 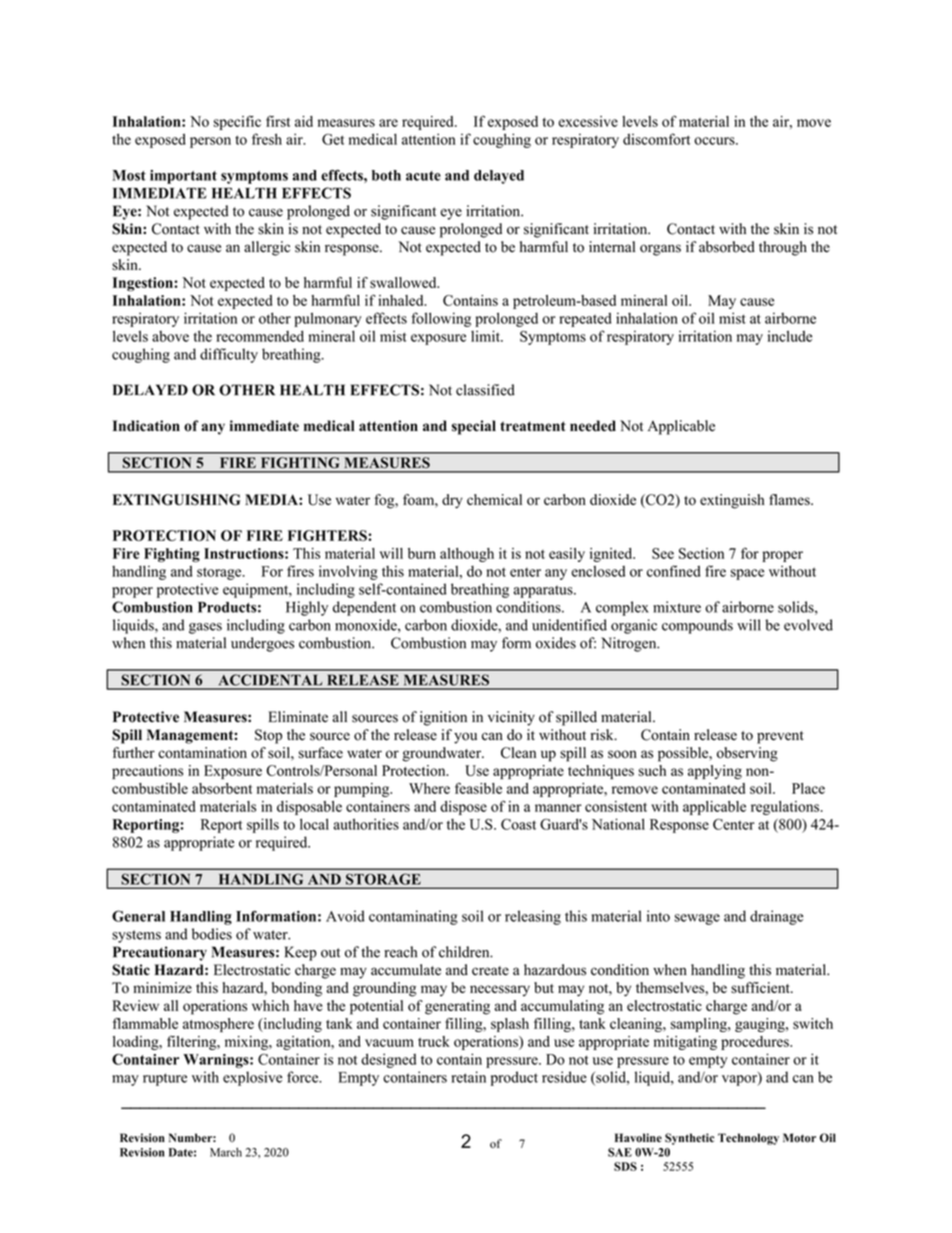 I want to click on compounds, so click(x=697, y=626).
